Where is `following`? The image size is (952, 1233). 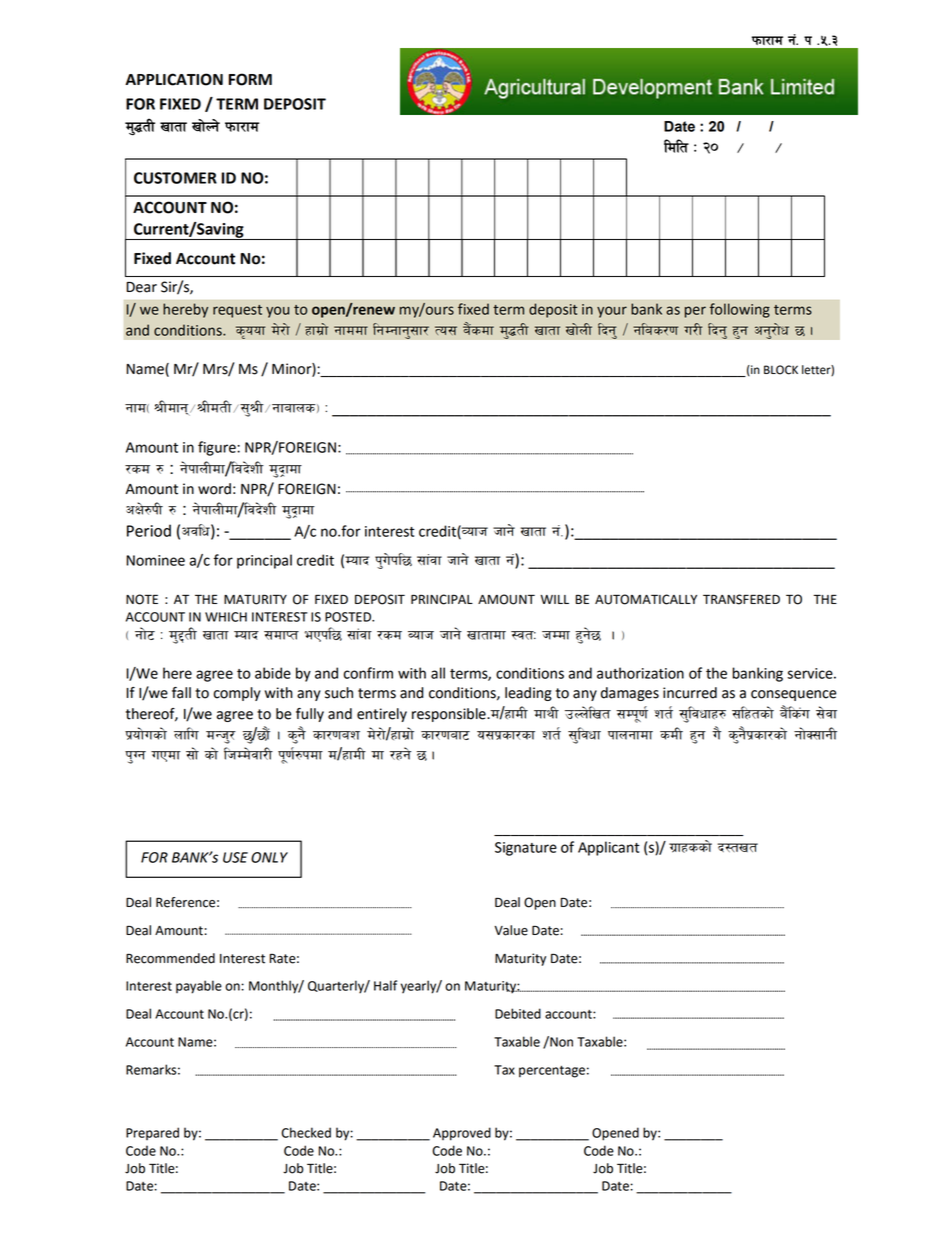
following is located at coordinates (740, 310).
